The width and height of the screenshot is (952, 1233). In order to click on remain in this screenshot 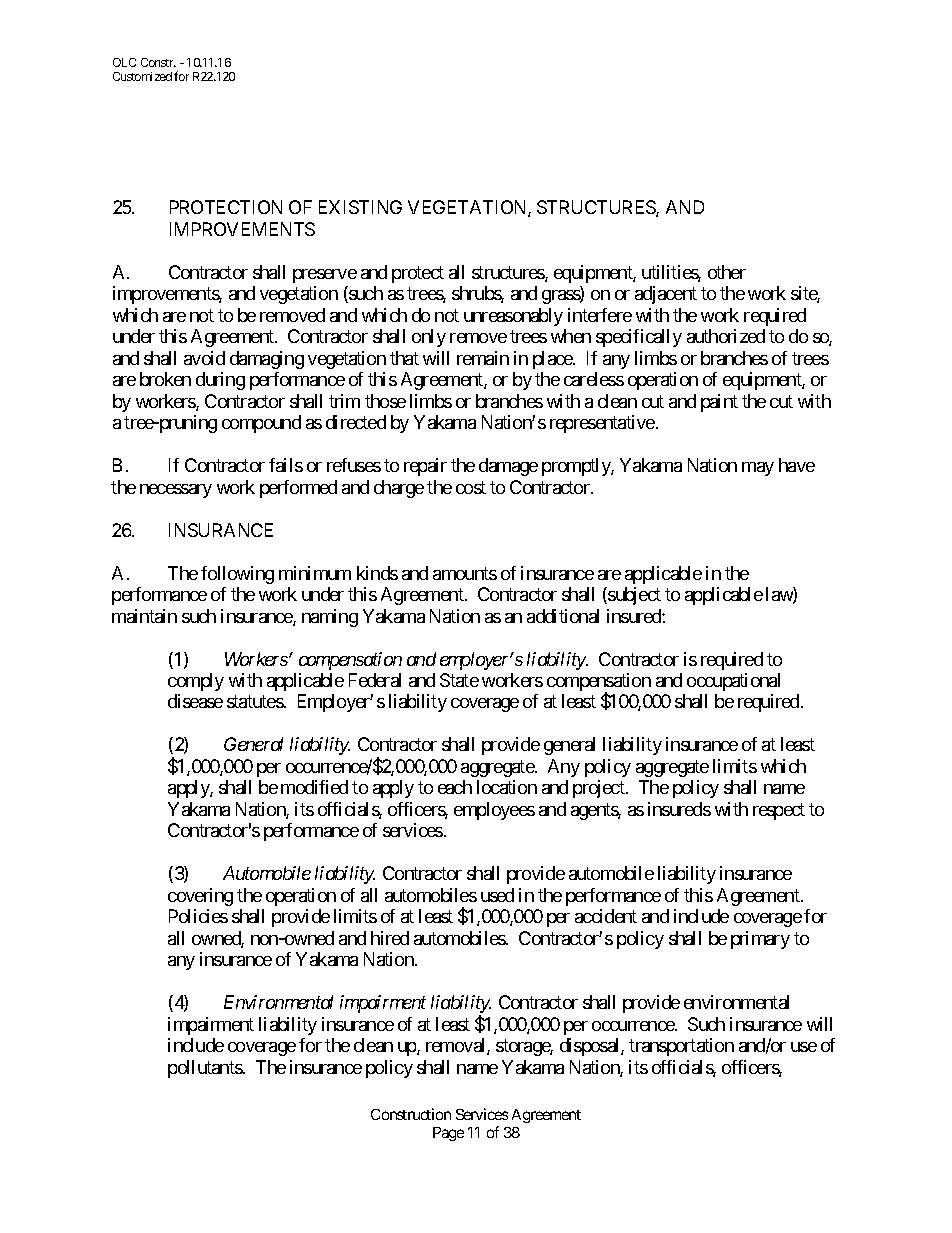, I will do `click(483, 358)`.
